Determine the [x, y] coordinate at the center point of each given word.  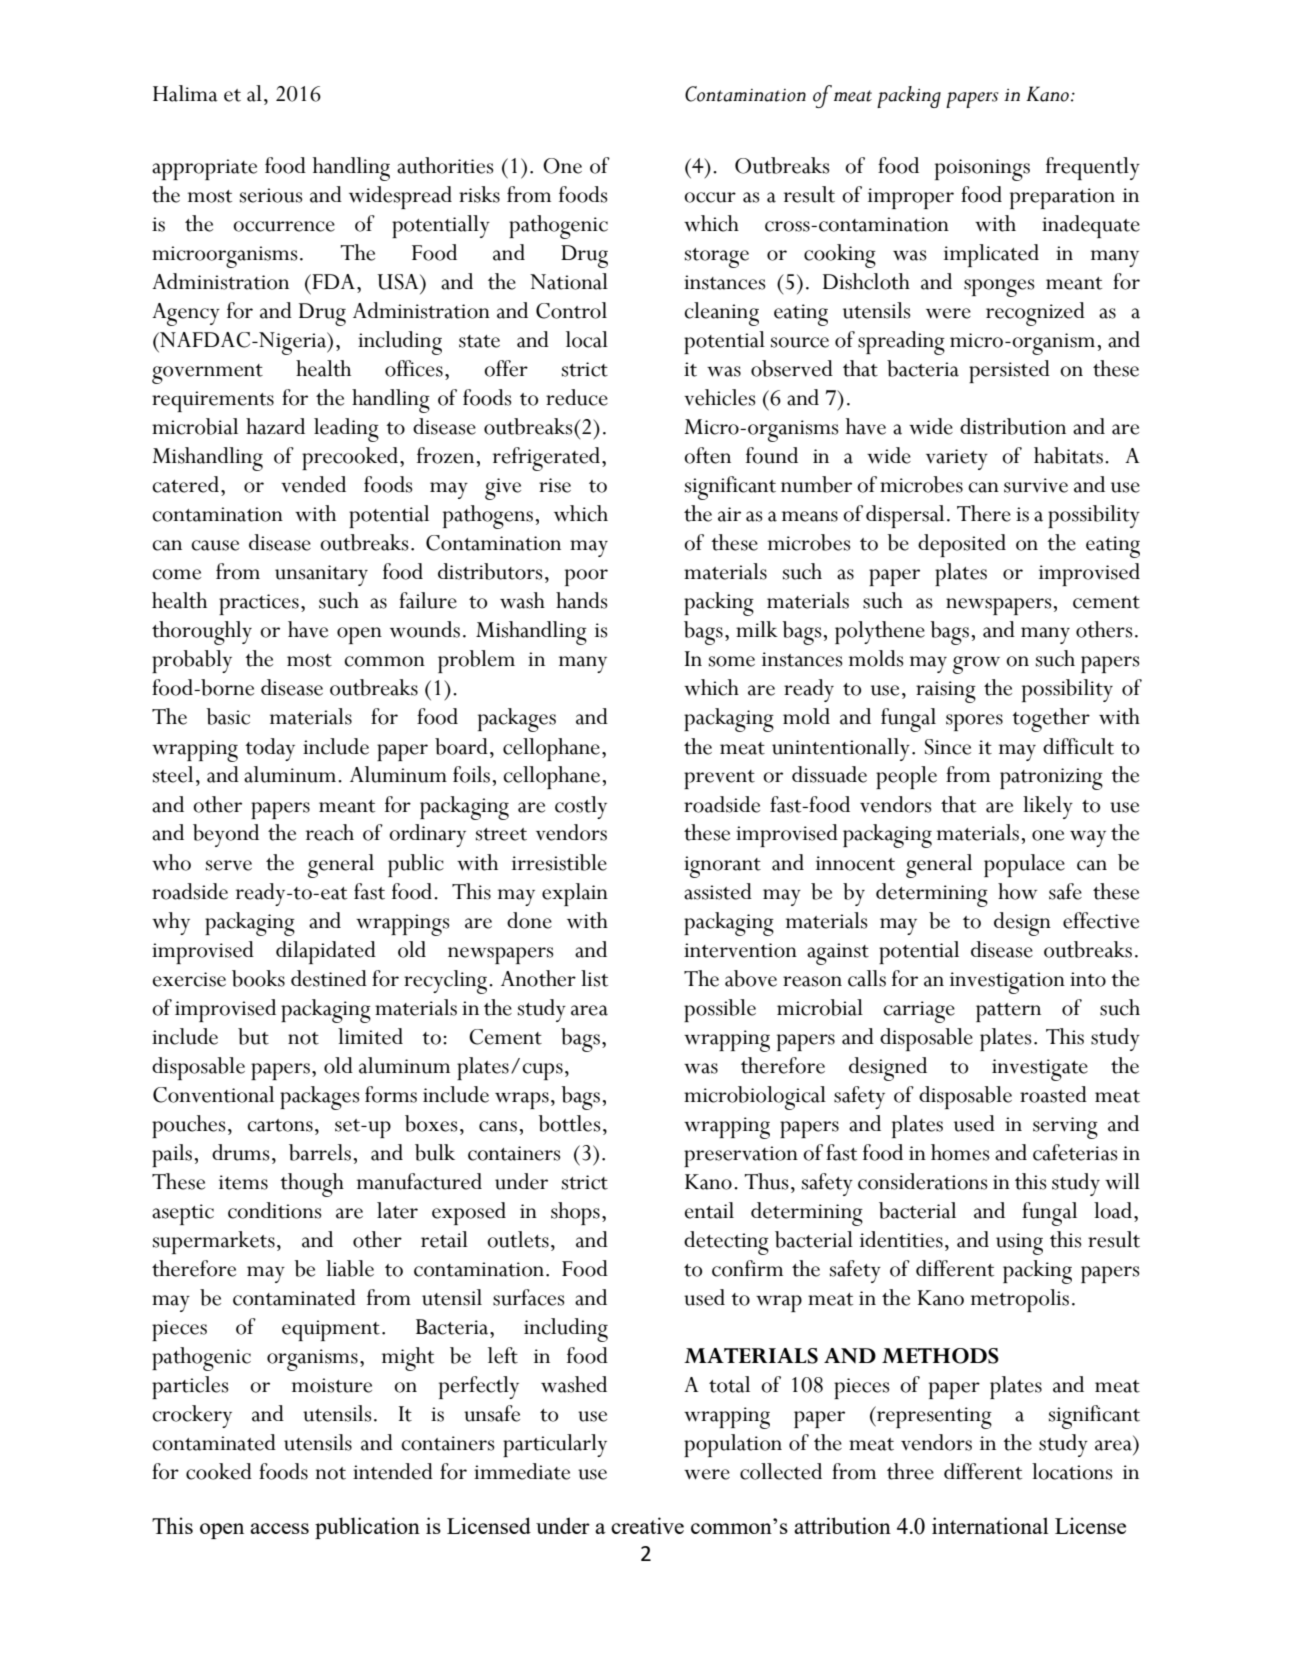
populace [1024, 865]
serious [271, 195]
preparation [1062, 198]
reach [330, 832]
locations [1072, 1471]
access [279, 1528]
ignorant [722, 867]
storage [717, 258]
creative [647, 1525]
